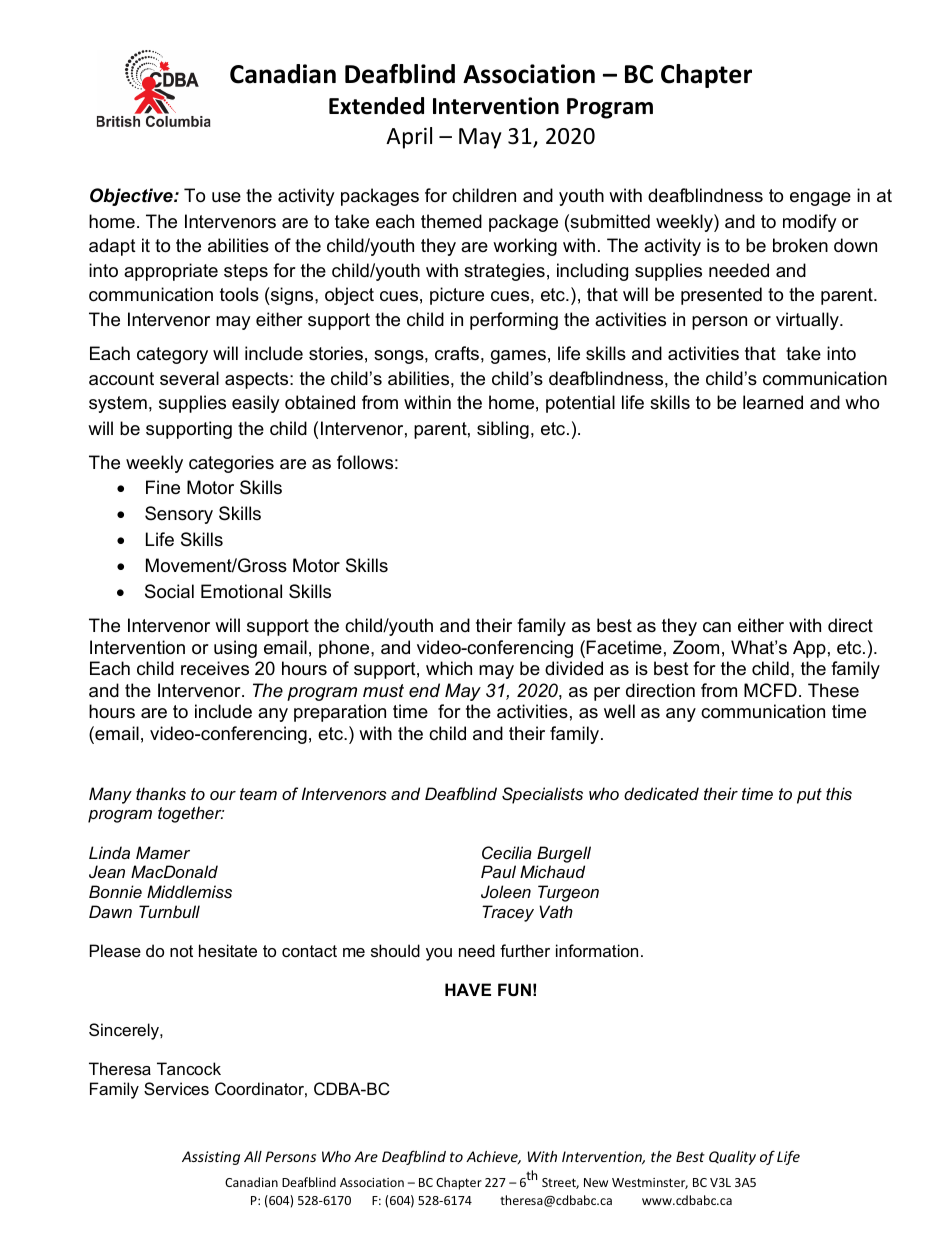 The image size is (952, 1233). I want to click on Fine, so click(163, 487).
